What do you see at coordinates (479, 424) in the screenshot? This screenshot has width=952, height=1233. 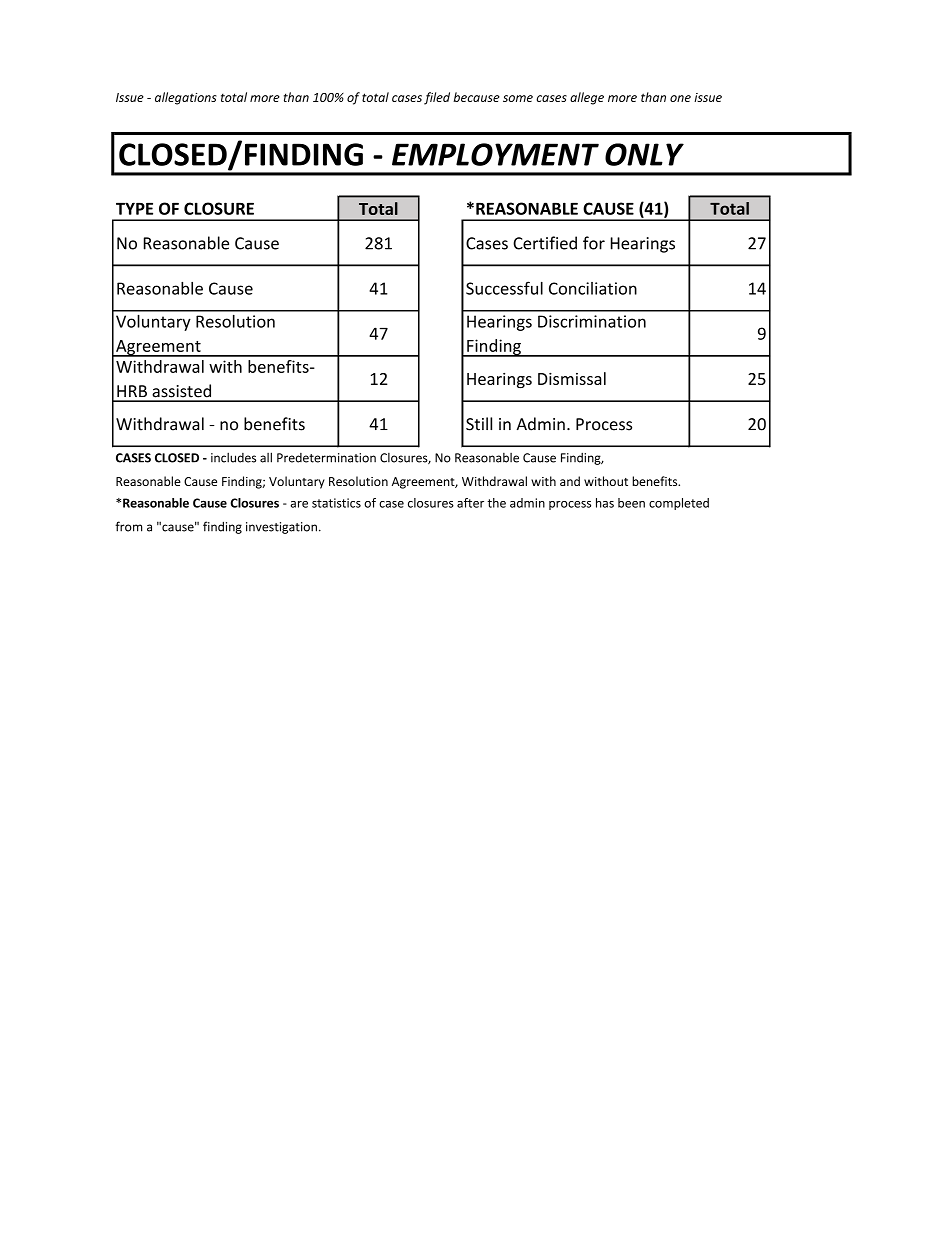 I see `Still` at bounding box center [479, 424].
